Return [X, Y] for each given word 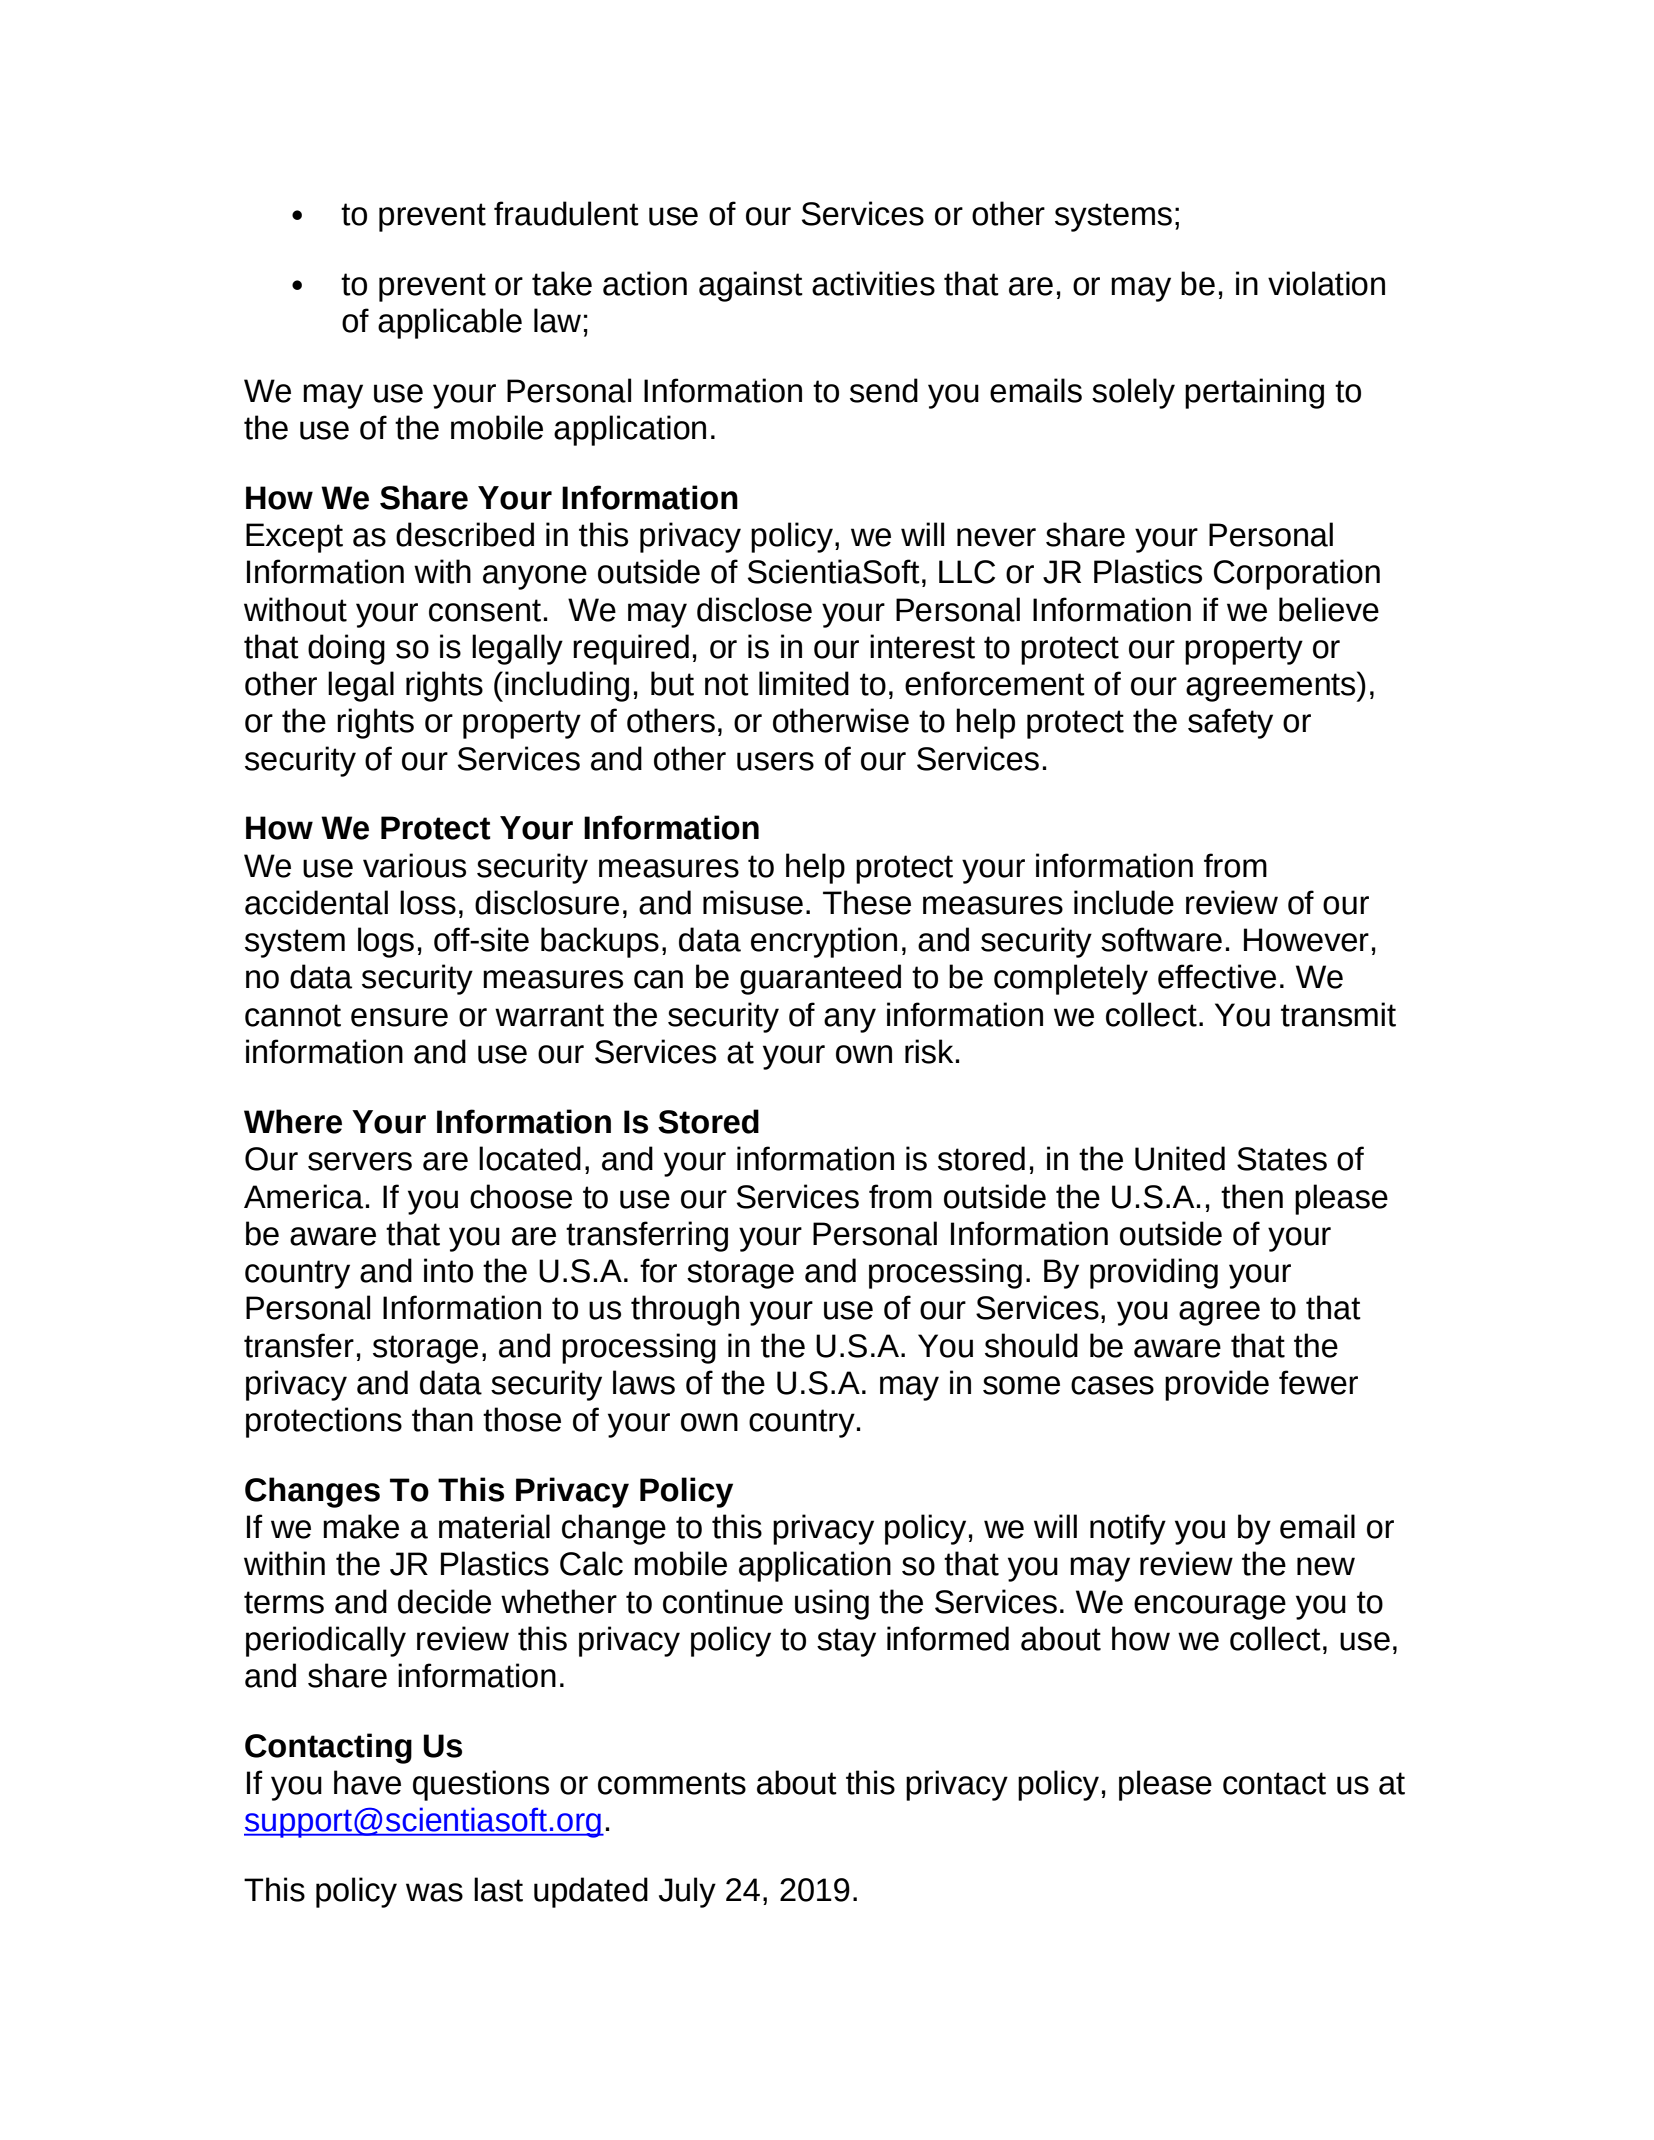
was [434, 1892]
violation [1326, 283]
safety [1230, 723]
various [414, 865]
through [685, 1310]
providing [1154, 1273]
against [751, 286]
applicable [450, 323]
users [775, 761]
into [448, 1270]
